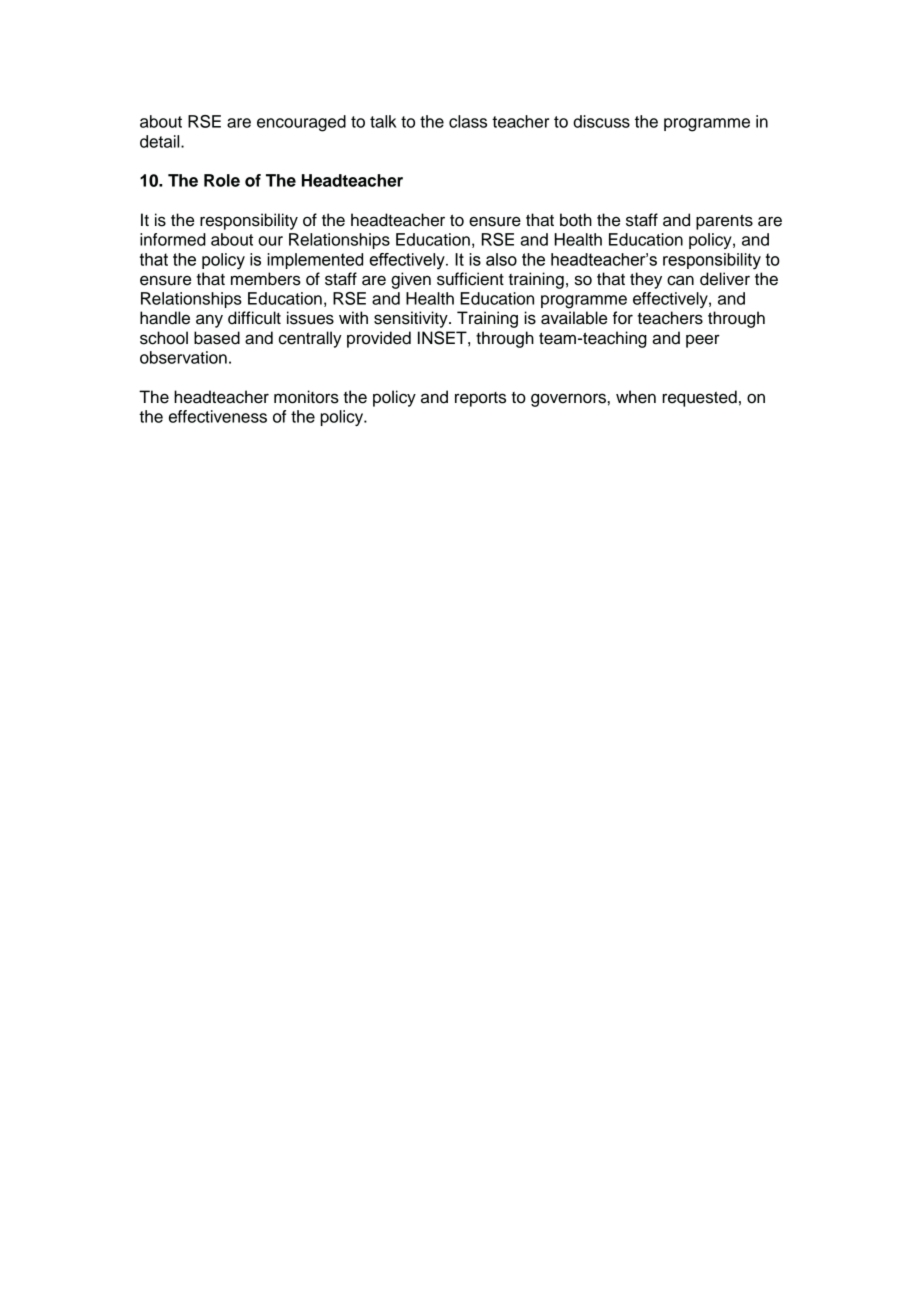 This screenshot has width=924, height=1308. What do you see at coordinates (218, 416) in the screenshot?
I see `effectiveness` at bounding box center [218, 416].
